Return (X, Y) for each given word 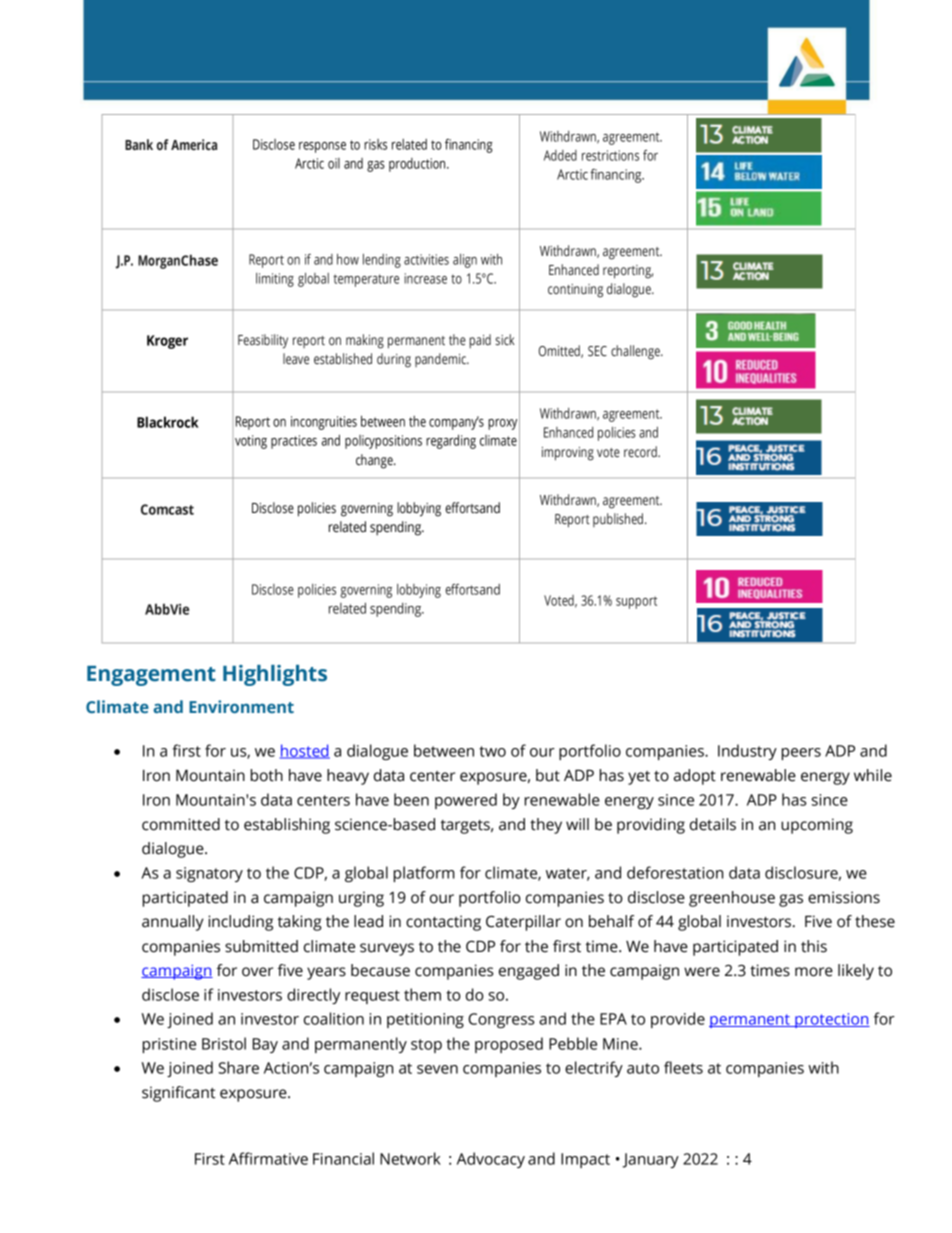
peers (801, 754)
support (636, 602)
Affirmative (268, 1158)
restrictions (610, 155)
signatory (209, 874)
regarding (451, 441)
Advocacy (491, 1160)
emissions (844, 897)
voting (251, 442)
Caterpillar (523, 923)
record (641, 452)
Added (560, 155)
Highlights (275, 675)
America (194, 145)
